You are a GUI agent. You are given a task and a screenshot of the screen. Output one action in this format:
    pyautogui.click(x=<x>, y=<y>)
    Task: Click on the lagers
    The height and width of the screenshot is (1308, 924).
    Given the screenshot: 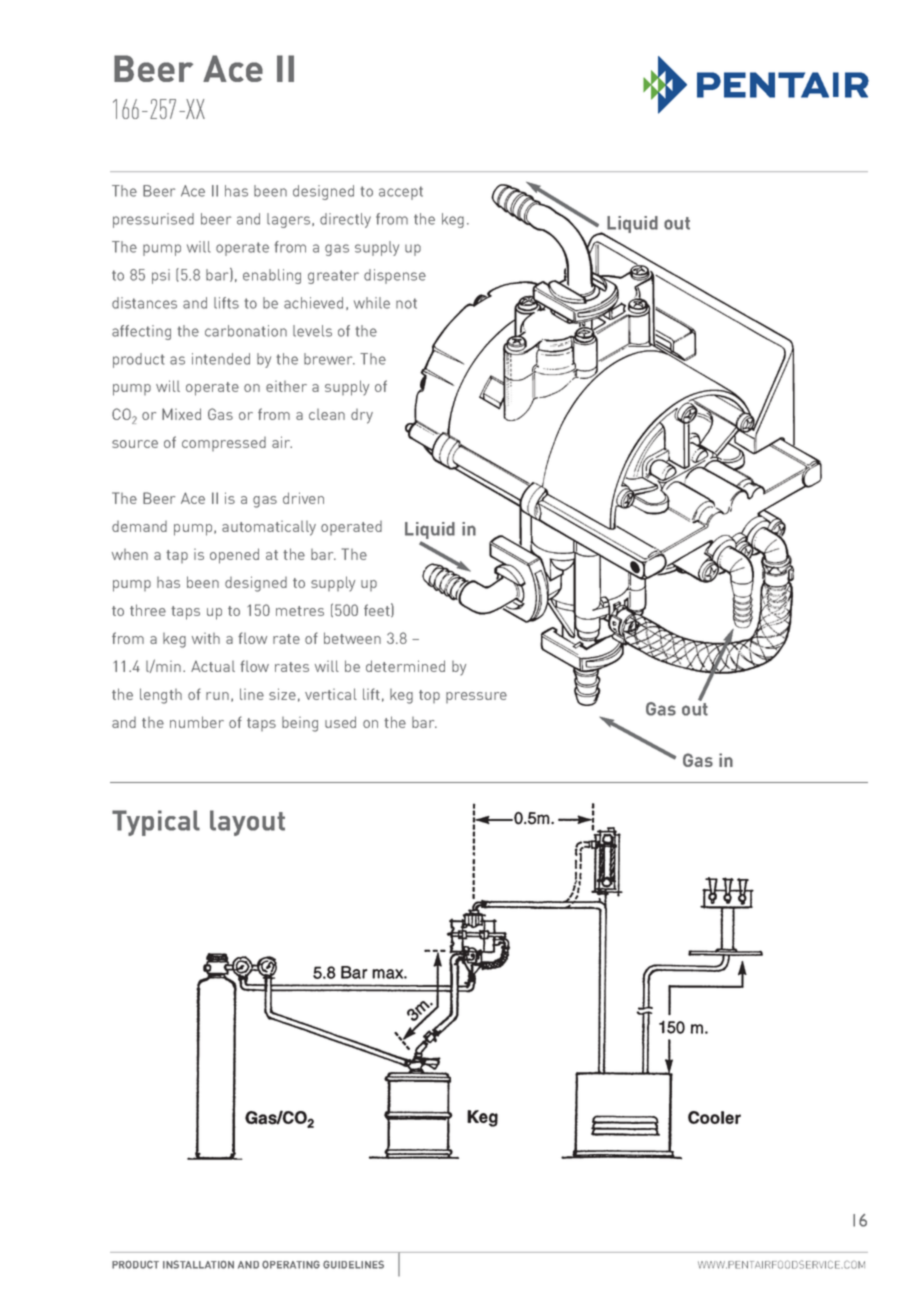 What is the action you would take?
    pyautogui.click(x=290, y=220)
